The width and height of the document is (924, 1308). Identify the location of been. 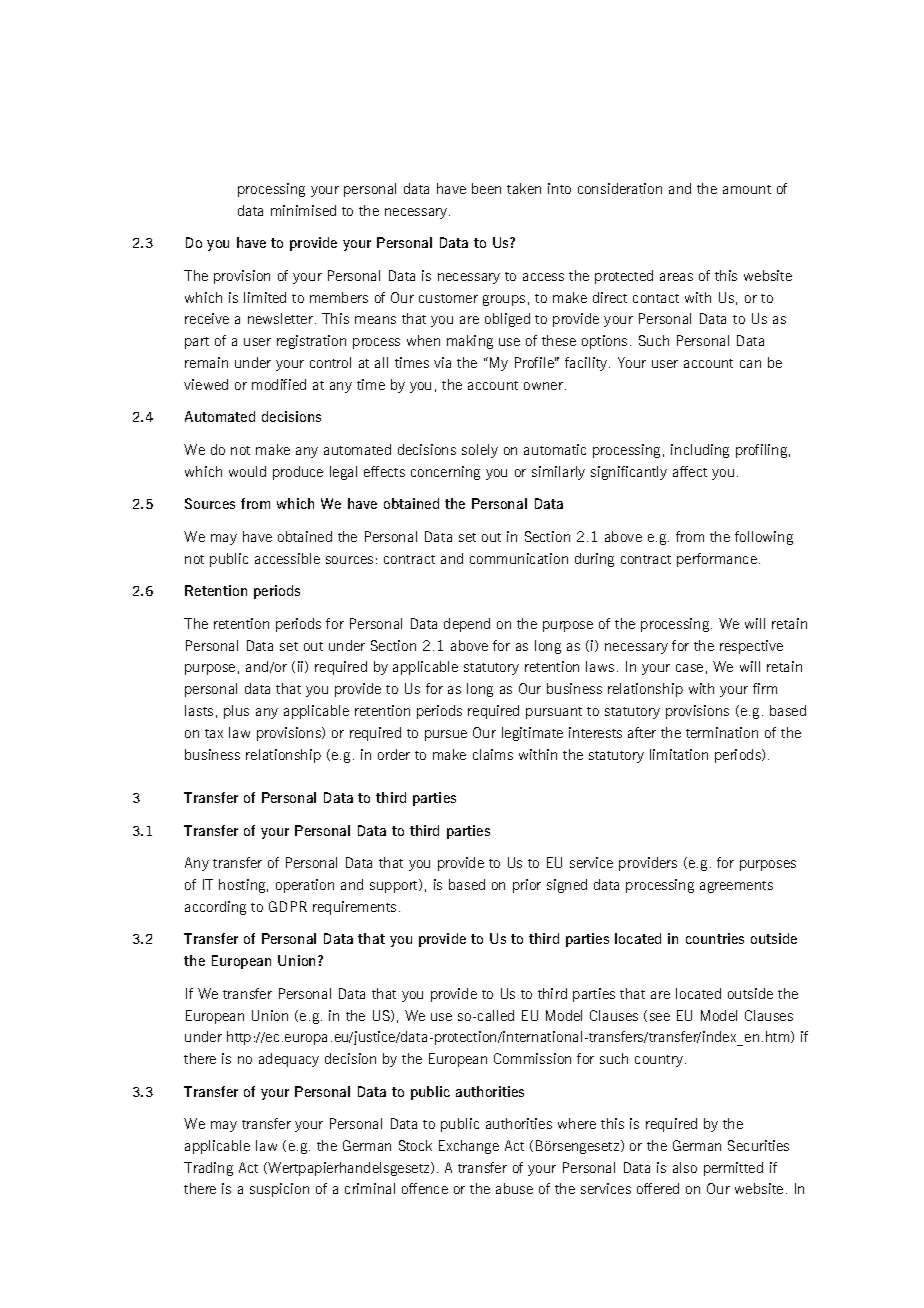
(486, 188).
